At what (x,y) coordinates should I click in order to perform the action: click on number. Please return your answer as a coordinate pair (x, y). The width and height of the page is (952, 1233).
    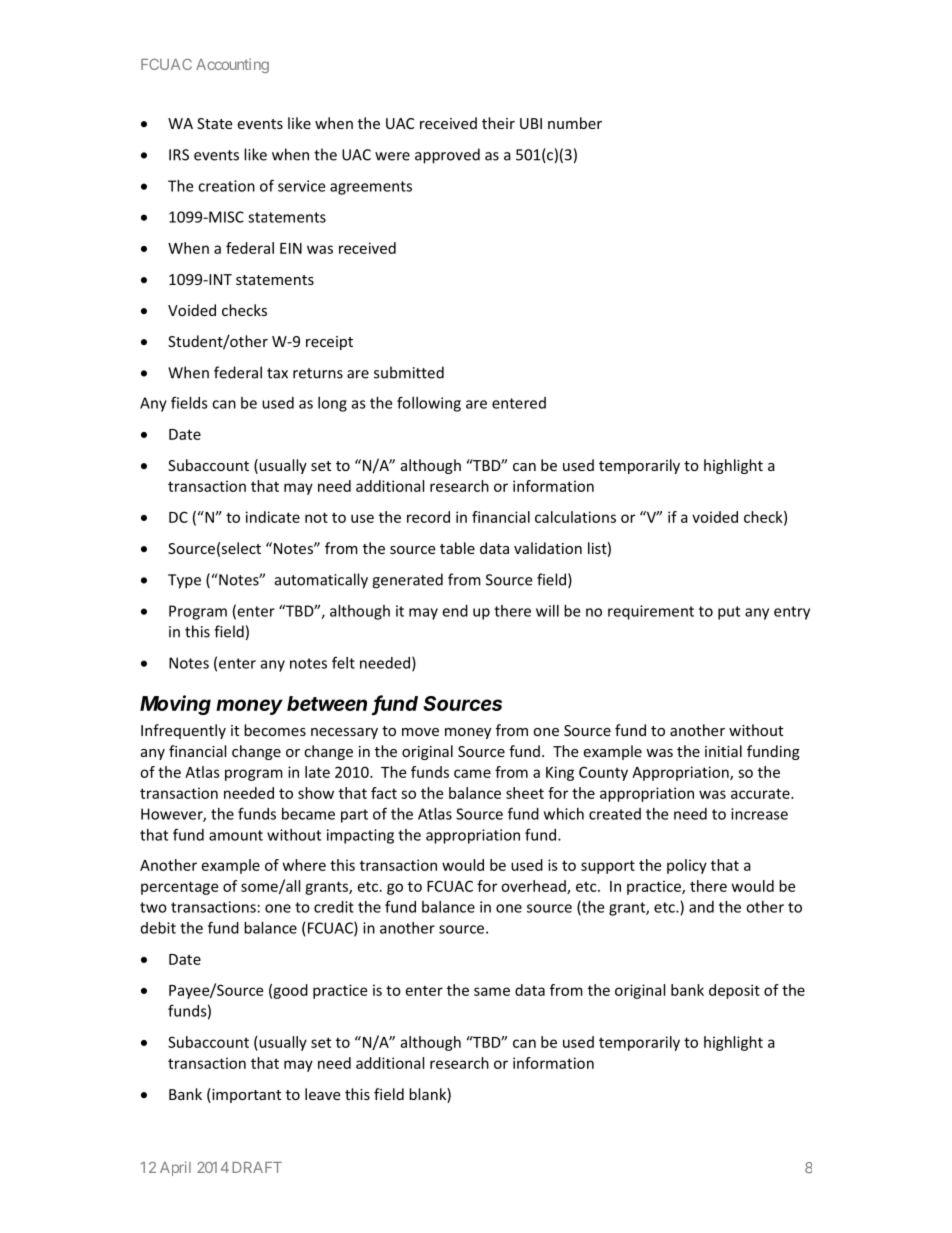
    Looking at the image, I should click on (575, 123).
